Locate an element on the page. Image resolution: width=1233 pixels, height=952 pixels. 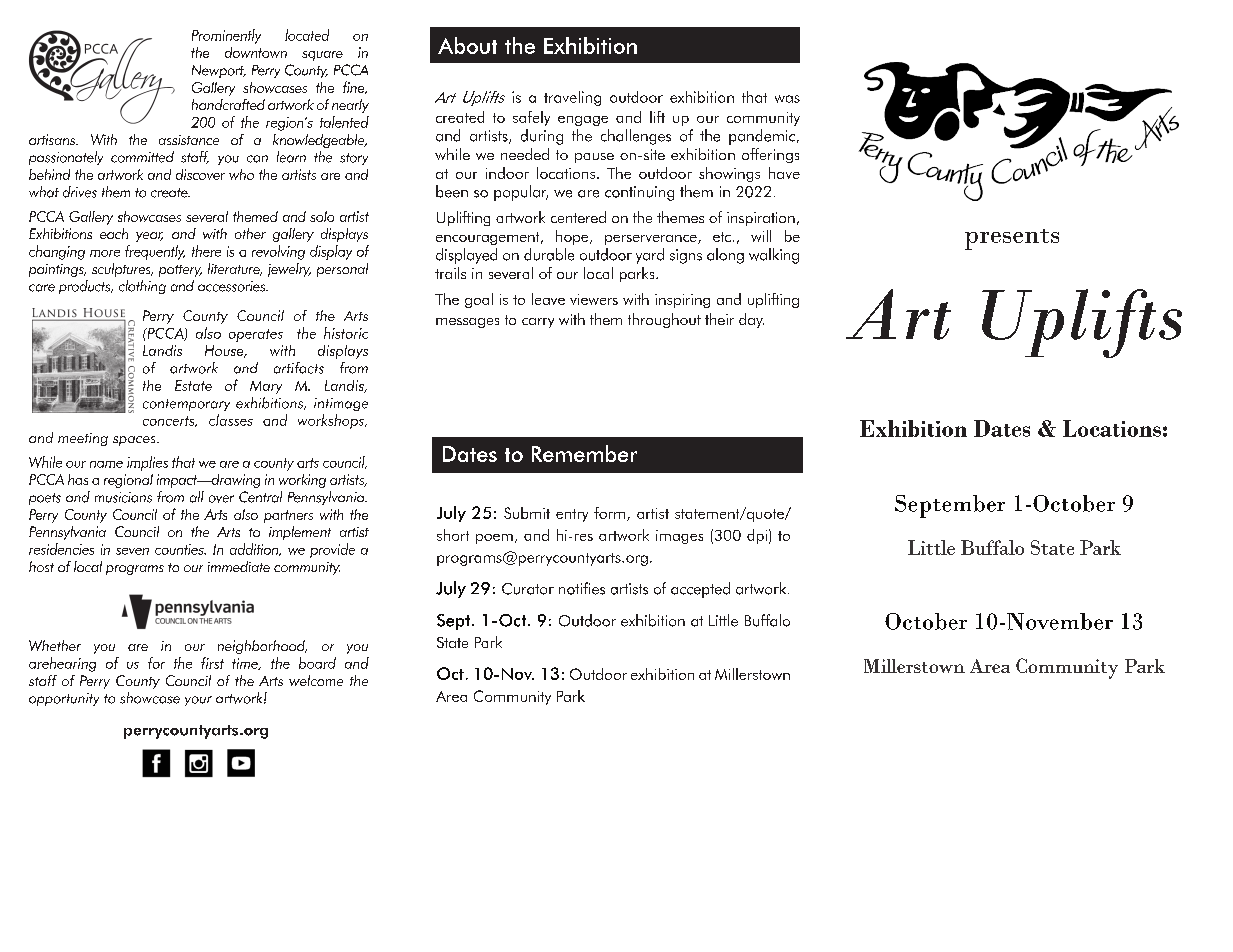
About is located at coordinates (467, 45).
